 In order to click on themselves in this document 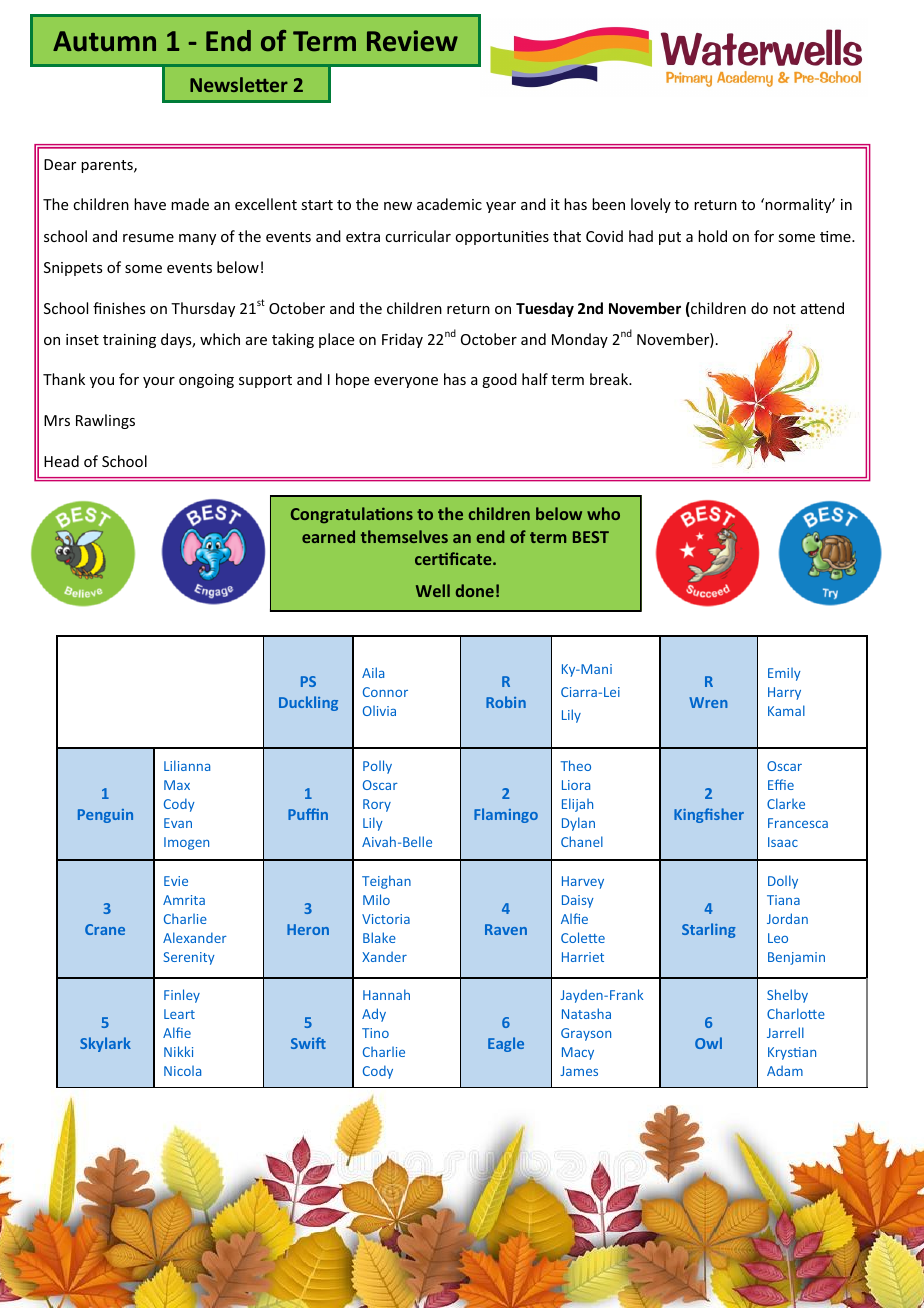, I will do `click(404, 536)`.
